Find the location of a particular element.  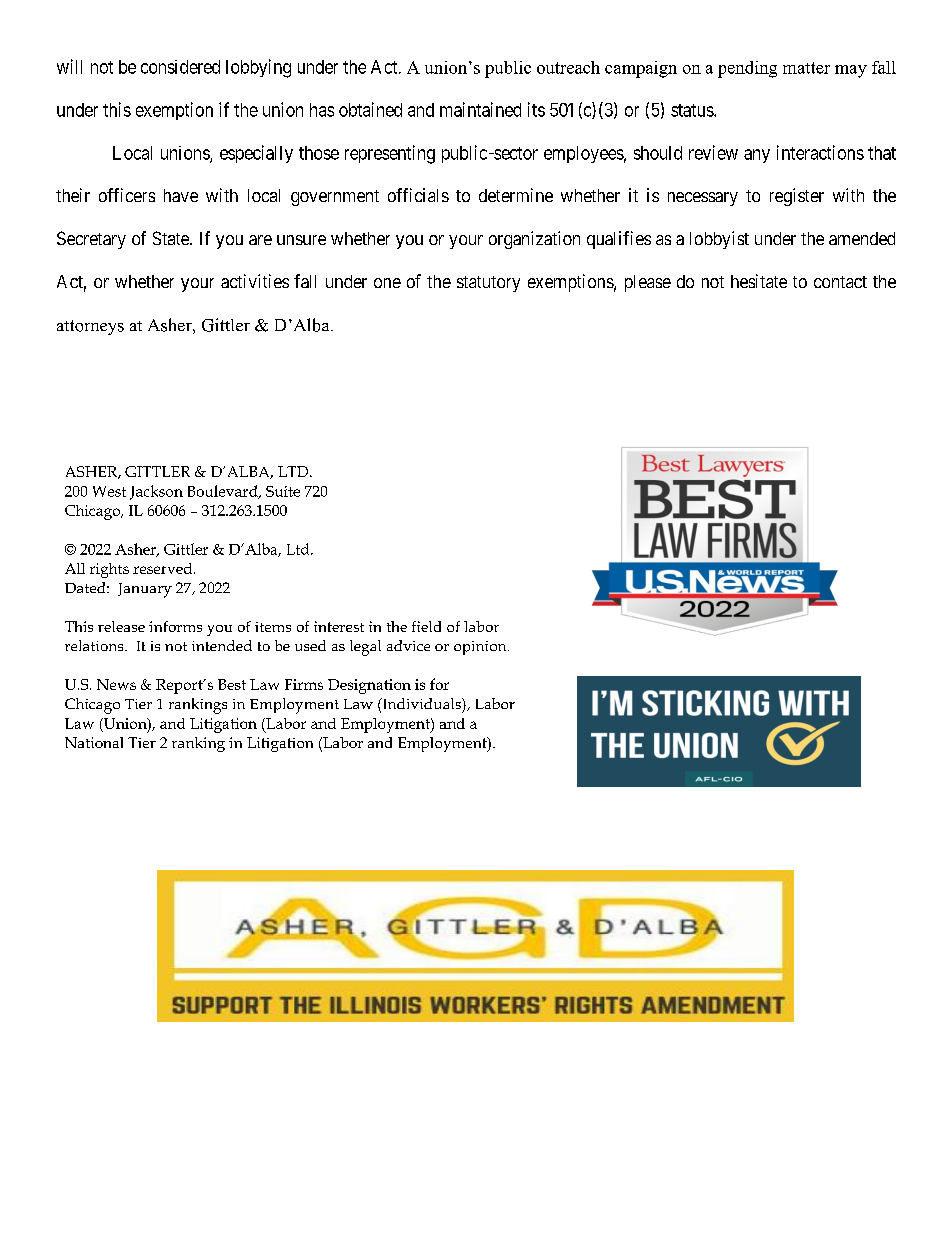

maintained is located at coordinates (480, 109).
